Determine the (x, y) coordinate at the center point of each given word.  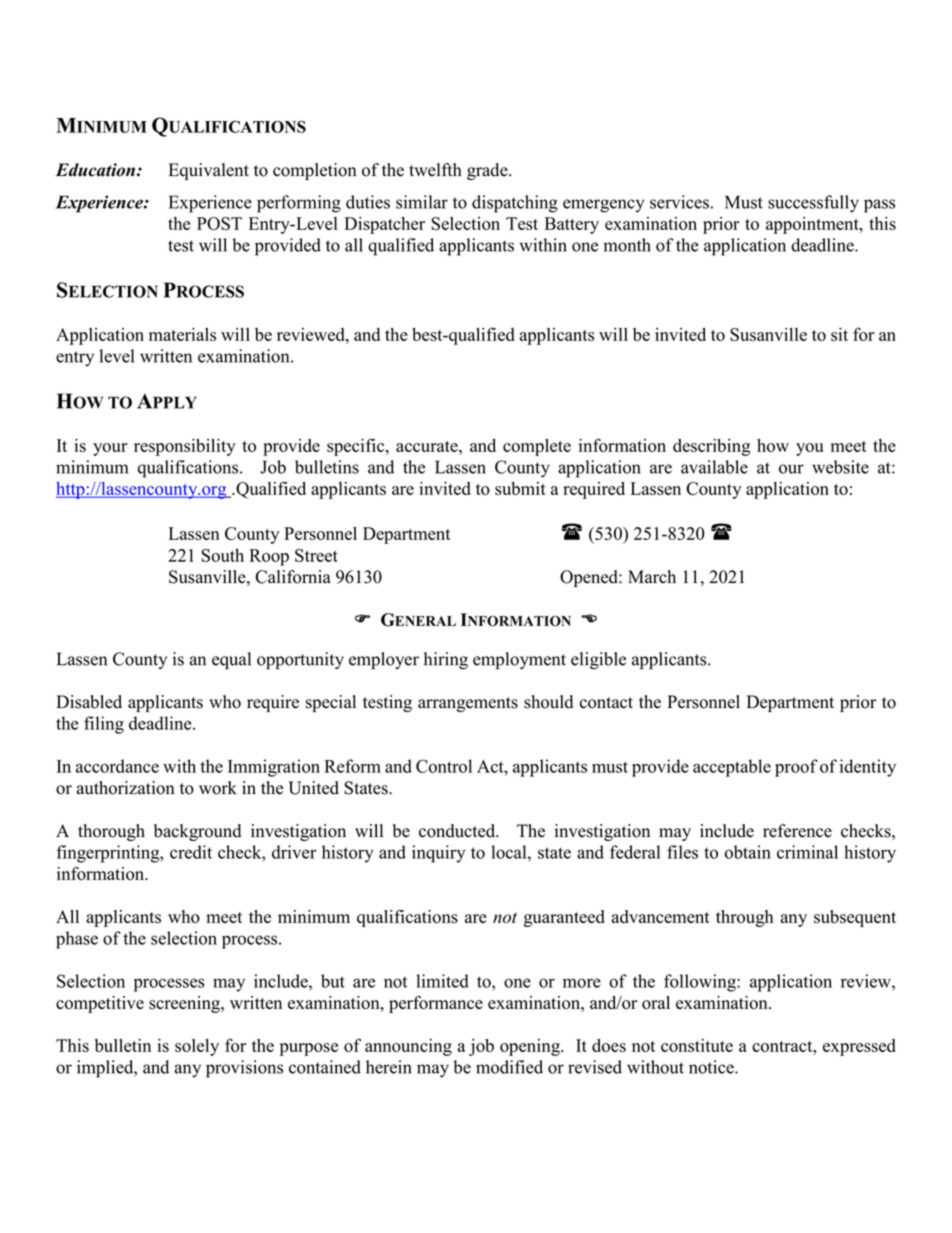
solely (197, 1047)
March (652, 577)
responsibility (185, 447)
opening (531, 1047)
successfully (813, 204)
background (197, 832)
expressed (859, 1047)
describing (712, 447)
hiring (446, 661)
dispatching (515, 204)
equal (231, 660)
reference (797, 831)
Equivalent (209, 171)
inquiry (438, 854)
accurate (428, 446)
